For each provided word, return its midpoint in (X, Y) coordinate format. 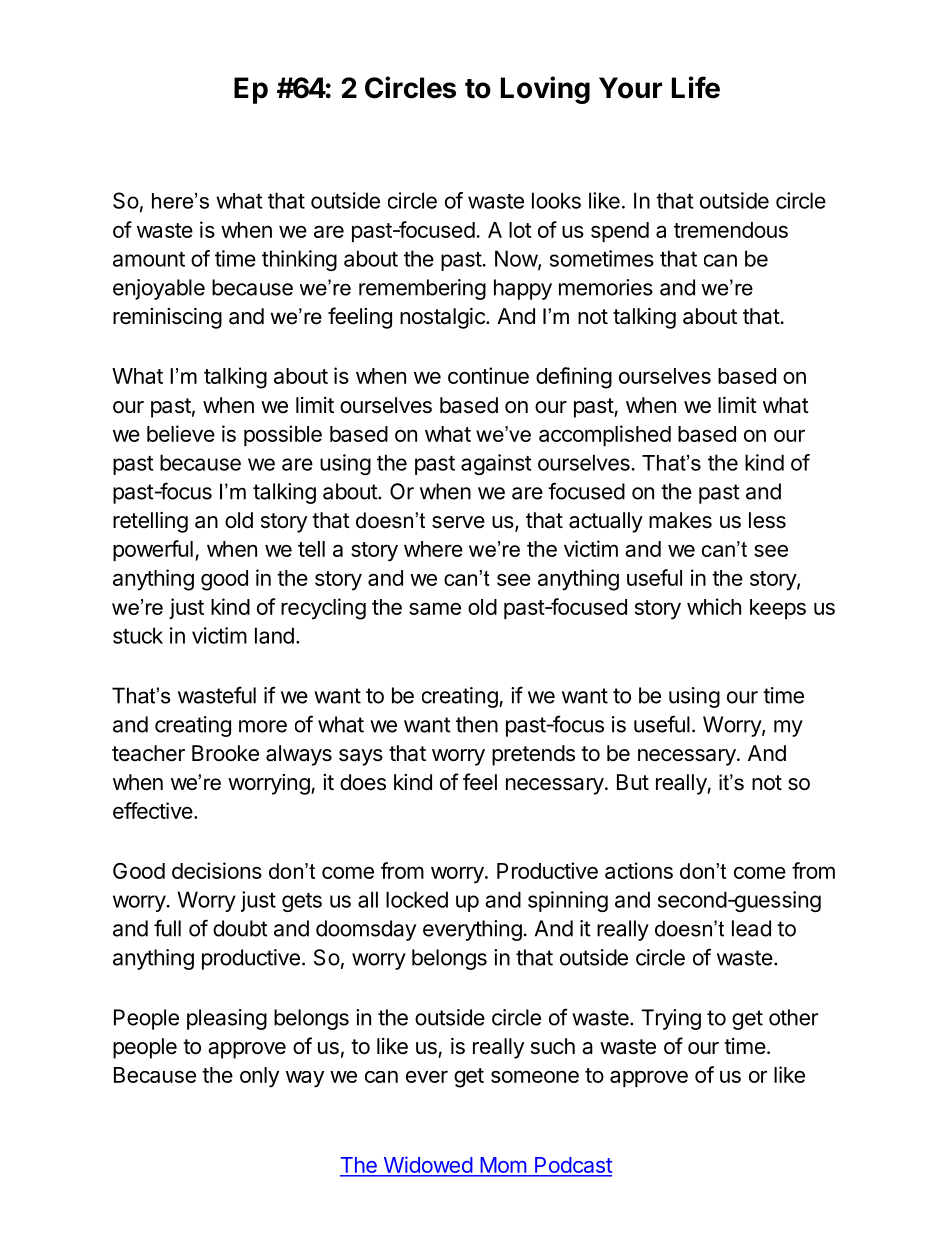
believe (181, 433)
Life (696, 87)
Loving (545, 90)
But (633, 782)
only (259, 1077)
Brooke (225, 753)
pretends (533, 755)
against (496, 464)
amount (149, 259)
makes (680, 520)
